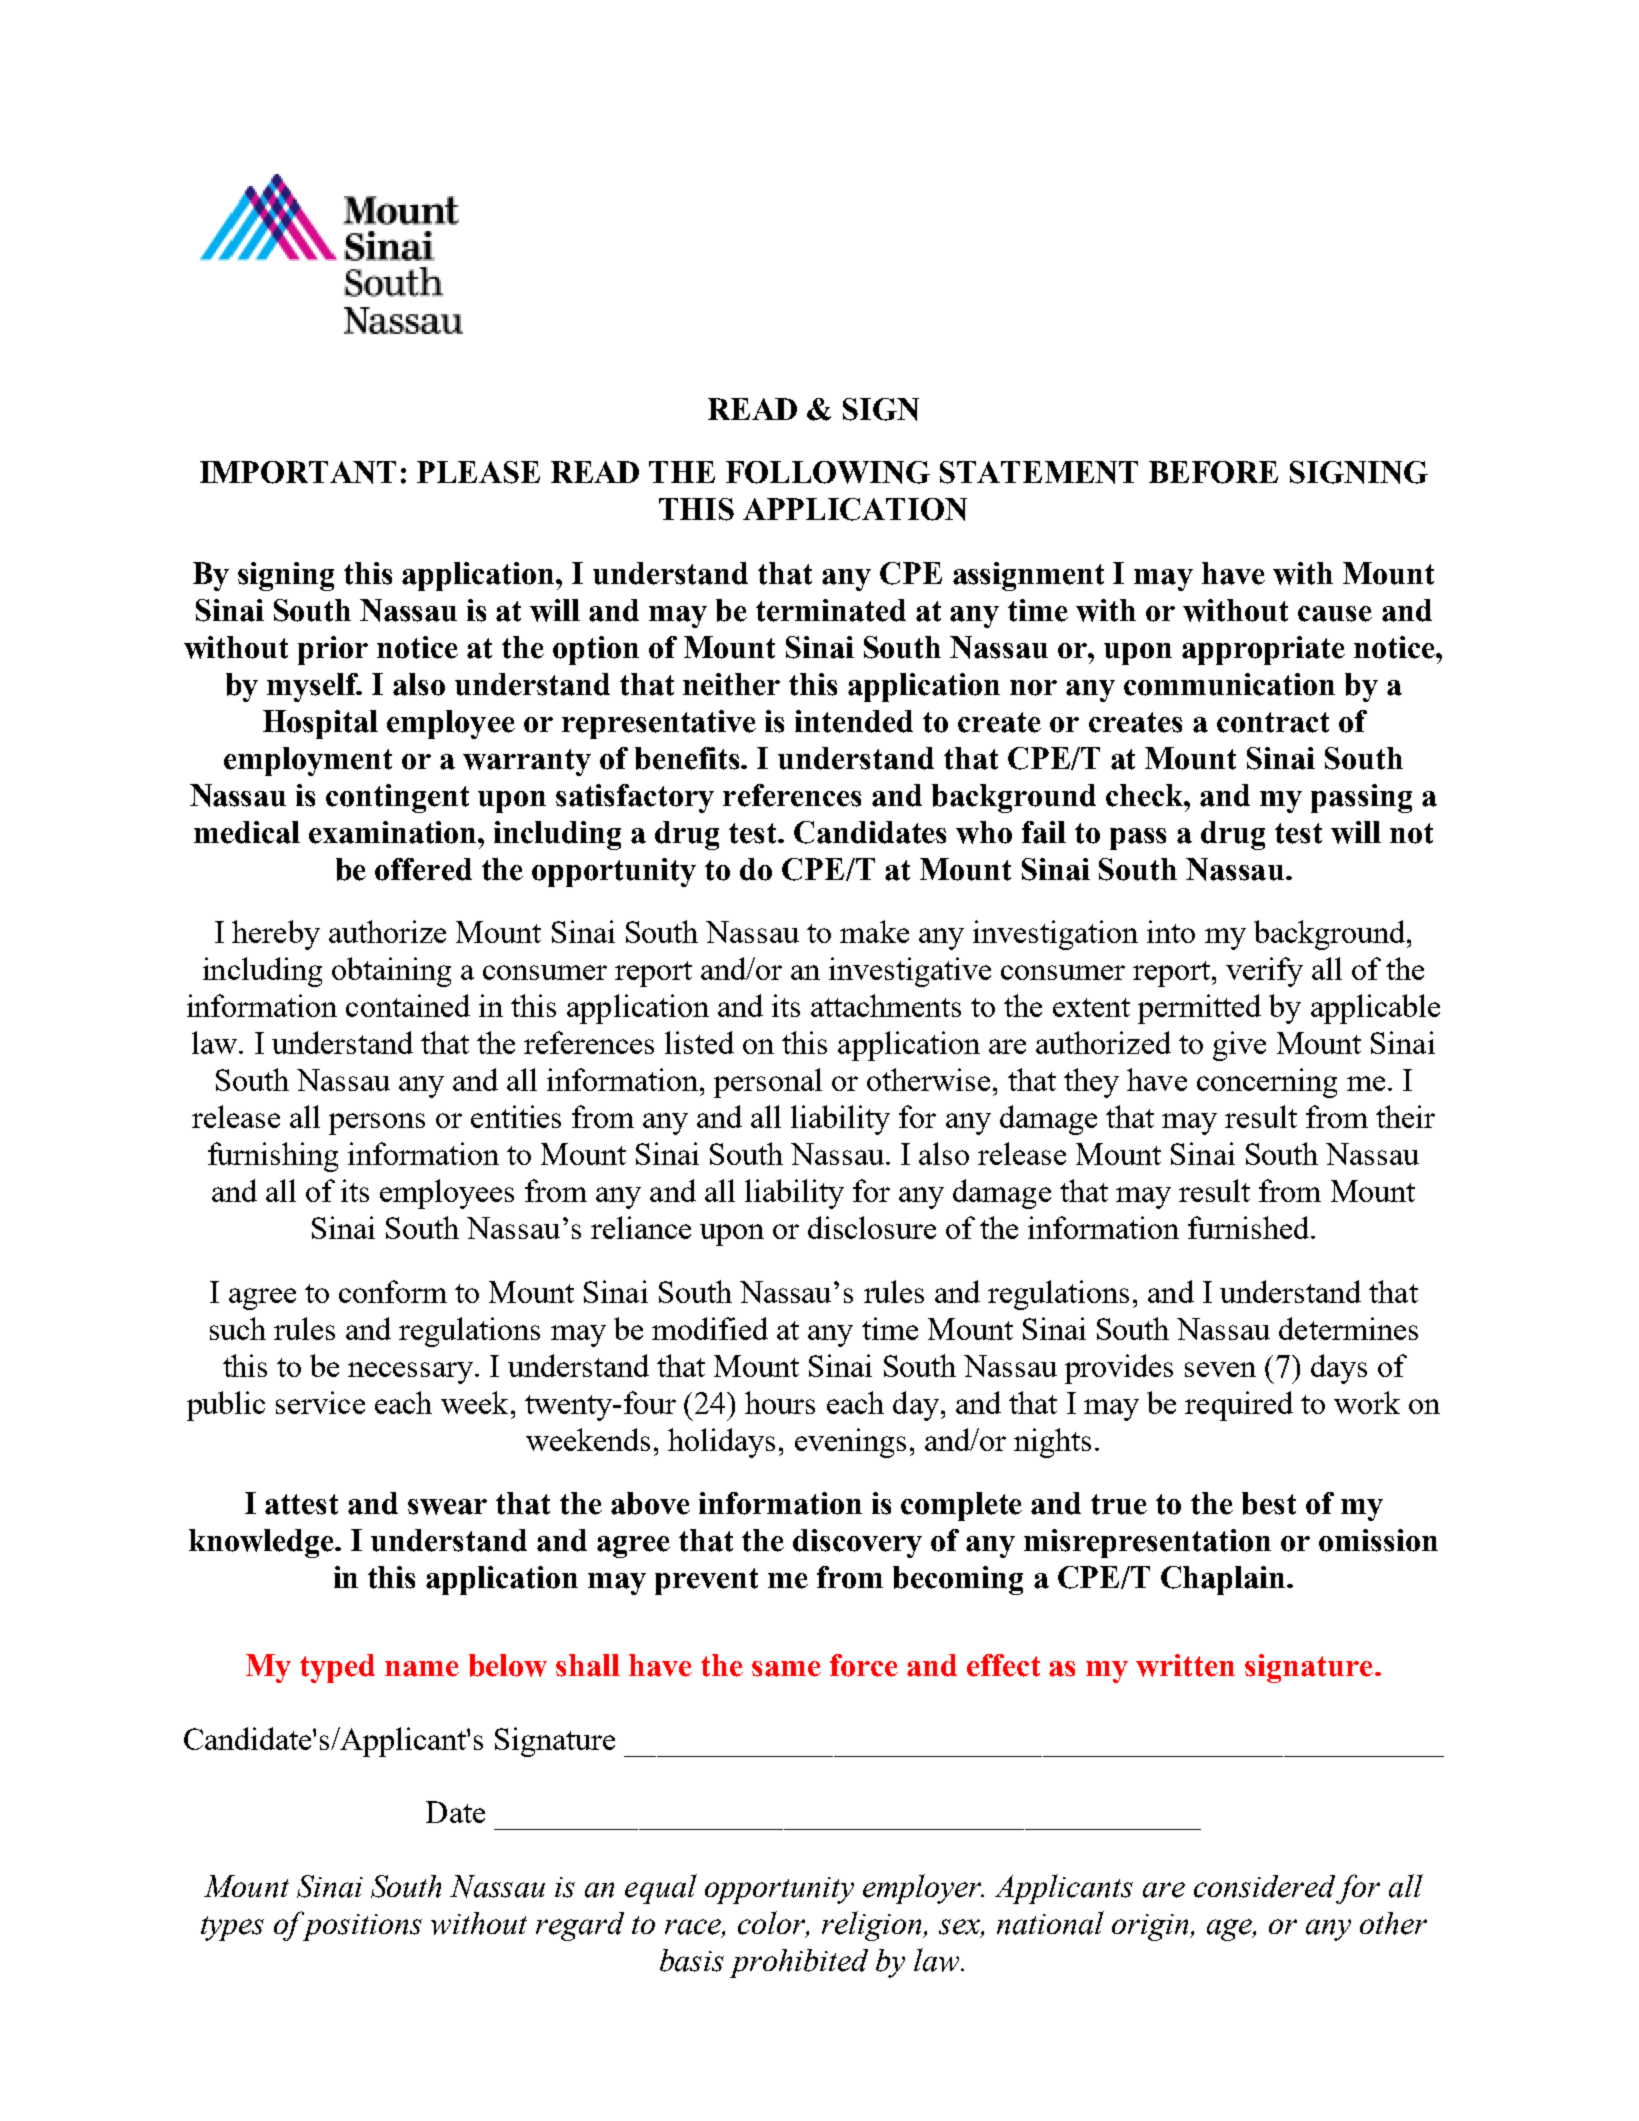 The height and width of the screenshot is (2121, 1639). Describe the element at coordinates (1171, 931) in the screenshot. I see `into` at that location.
